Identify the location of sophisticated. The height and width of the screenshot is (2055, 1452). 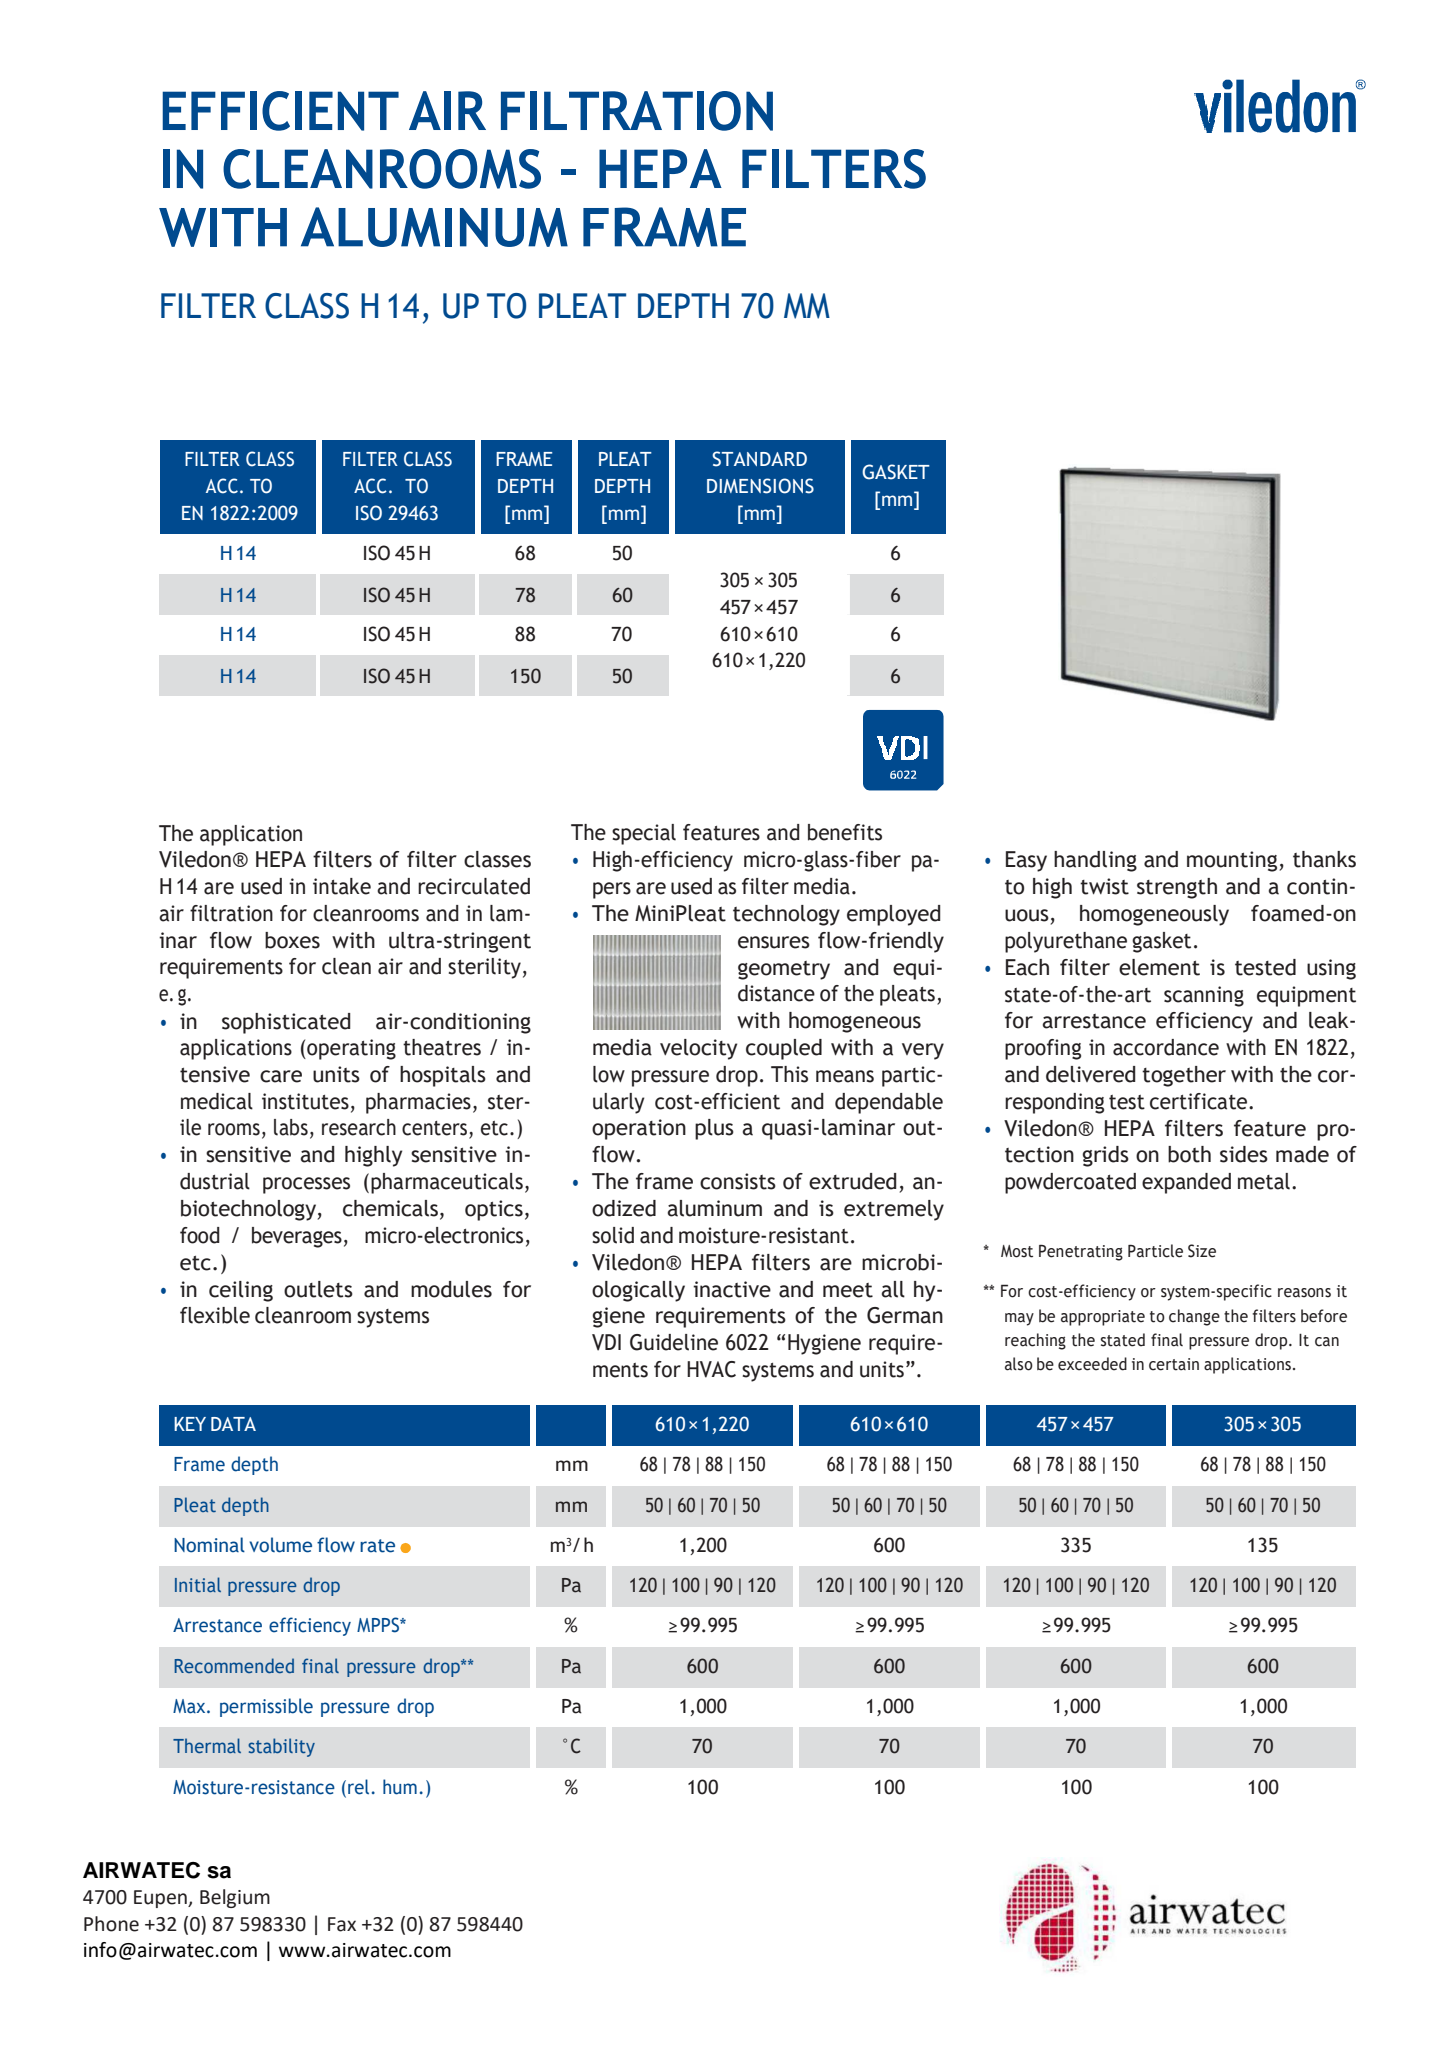
(286, 1023).
